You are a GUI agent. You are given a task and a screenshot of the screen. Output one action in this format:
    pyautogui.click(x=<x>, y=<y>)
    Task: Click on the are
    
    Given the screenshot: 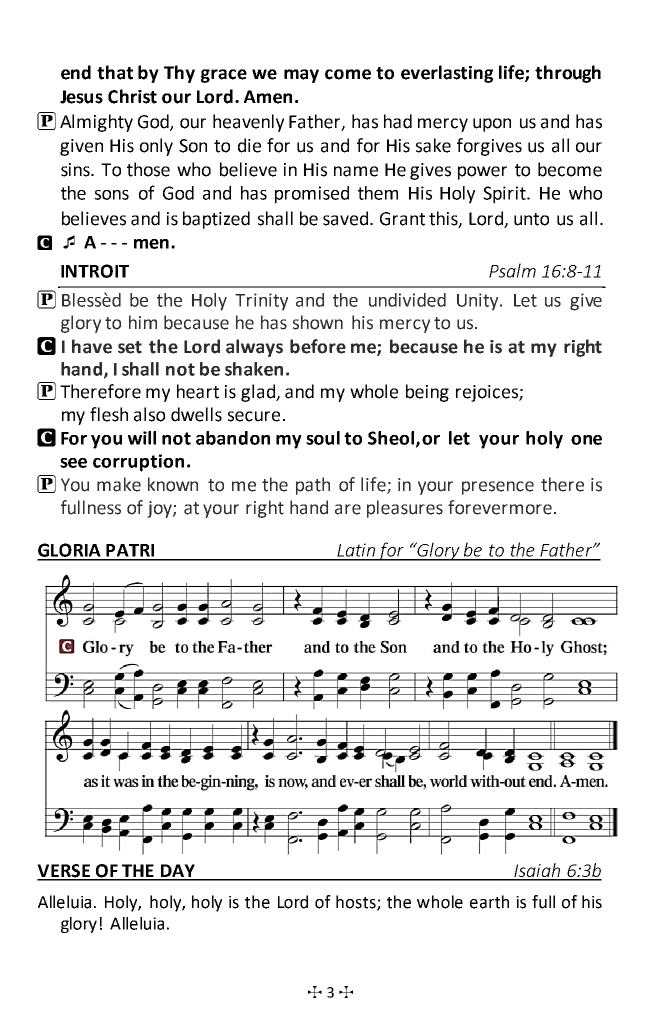 What is the action you would take?
    pyautogui.click(x=348, y=509)
